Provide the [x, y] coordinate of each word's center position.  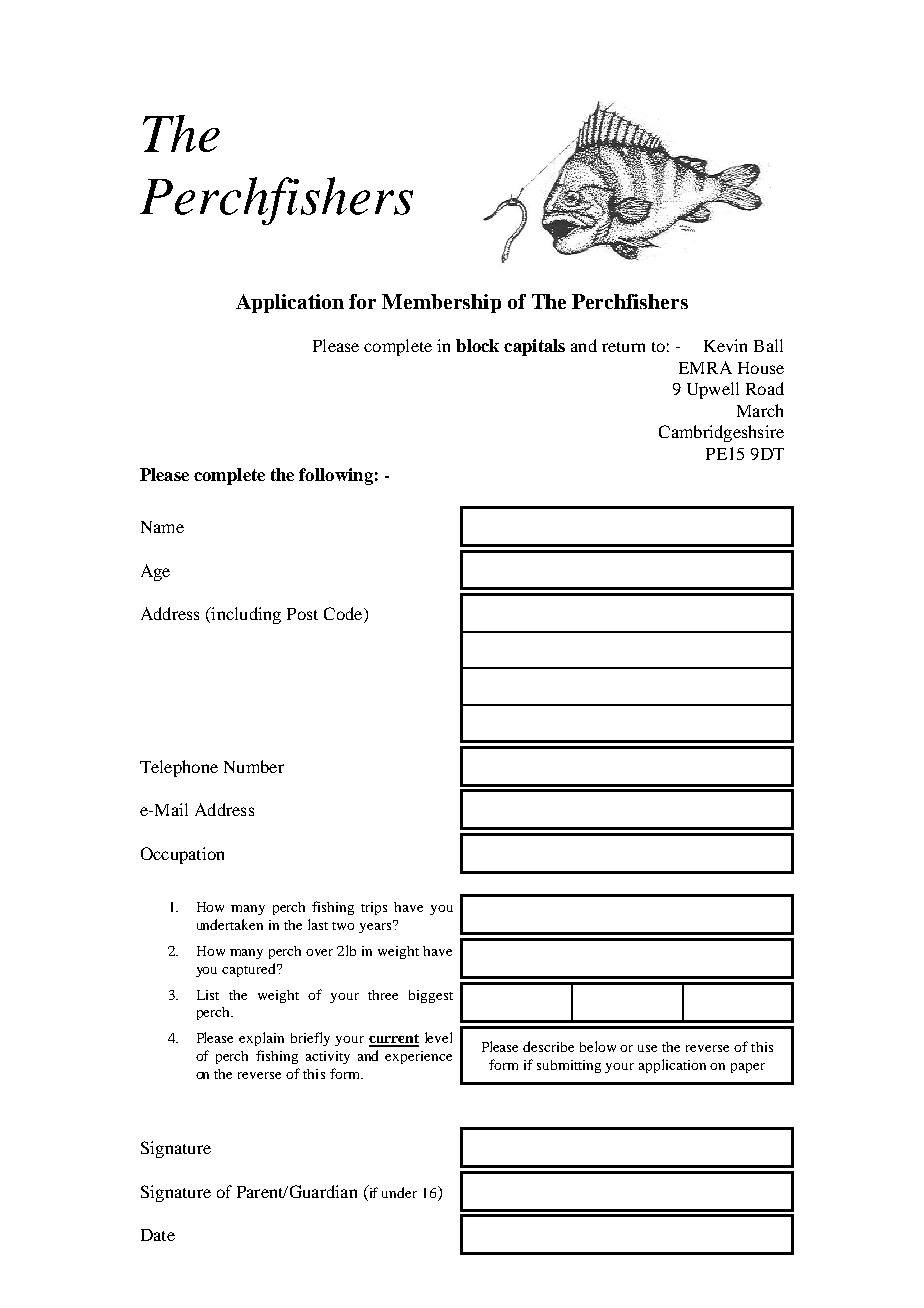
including [245, 615]
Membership [441, 303]
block [477, 345]
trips [374, 908]
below [598, 1046]
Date [158, 1235]
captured [250, 970]
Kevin [725, 345]
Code [344, 615]
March [760, 410]
